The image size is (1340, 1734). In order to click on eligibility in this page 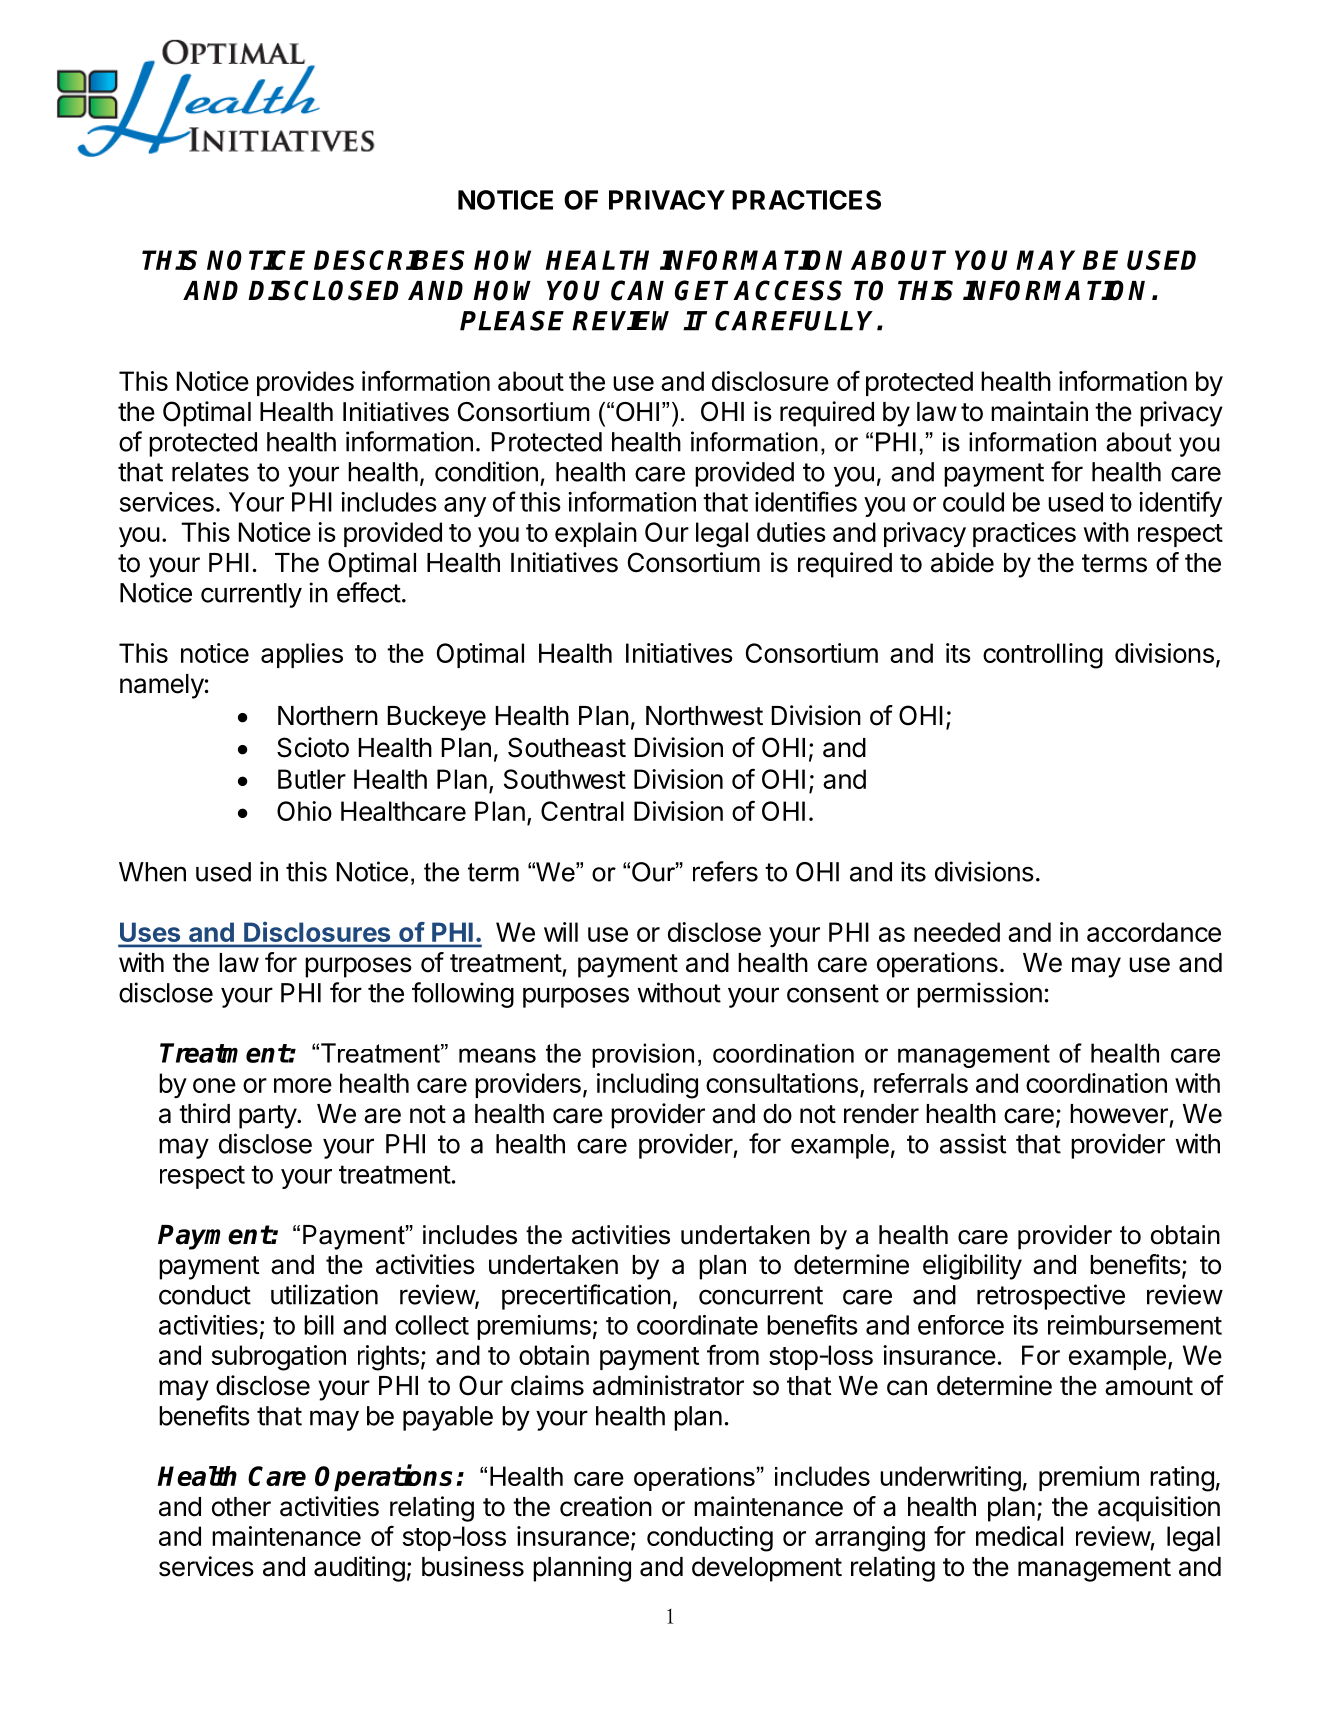, I will do `click(972, 1267)`.
